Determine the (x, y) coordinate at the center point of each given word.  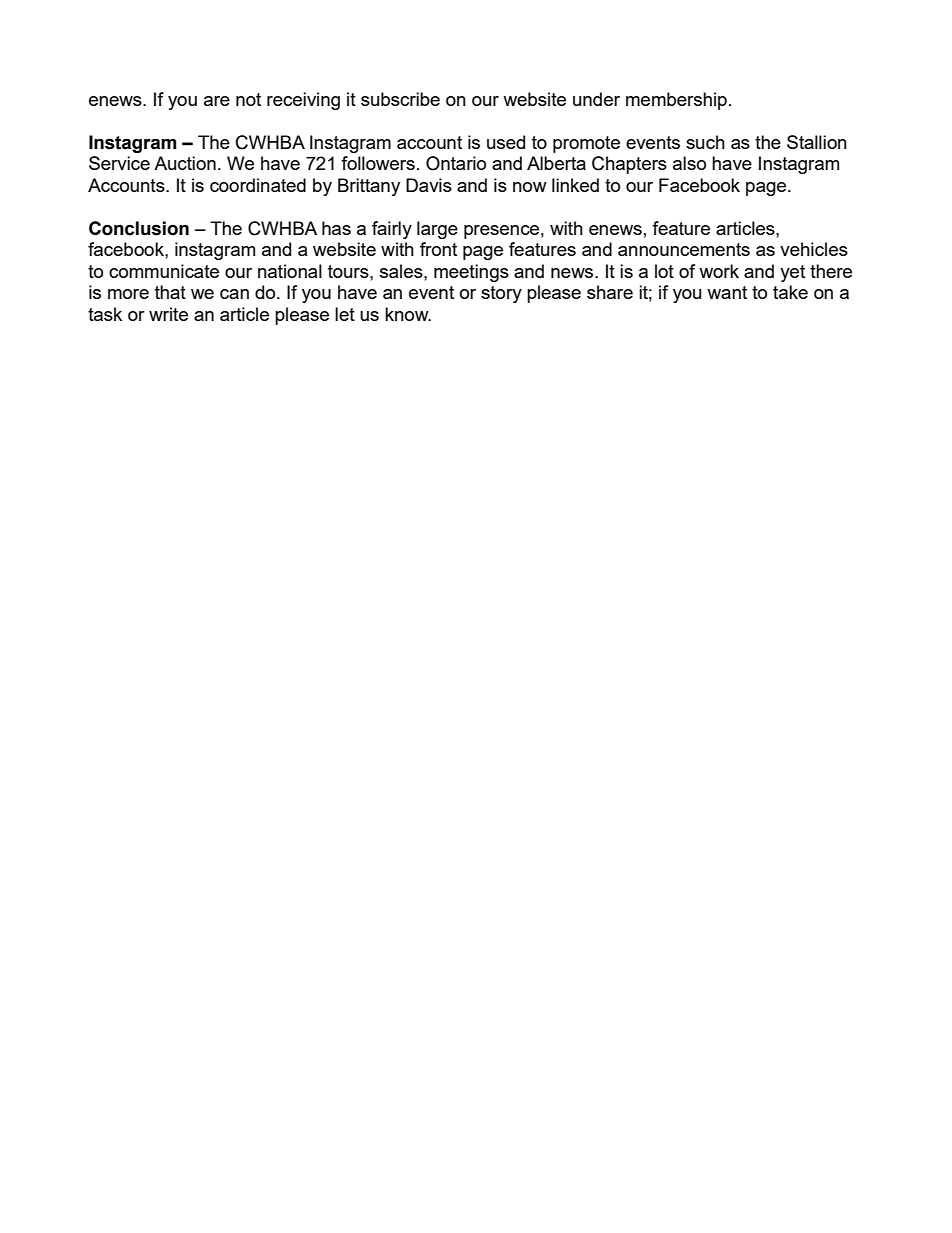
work (719, 271)
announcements (684, 249)
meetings (471, 273)
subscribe (400, 99)
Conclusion (139, 228)
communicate (164, 271)
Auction (185, 163)
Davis (429, 185)
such (705, 142)
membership (676, 101)
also (689, 163)
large (437, 230)
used (506, 142)
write (168, 314)
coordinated (258, 185)
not (248, 99)
